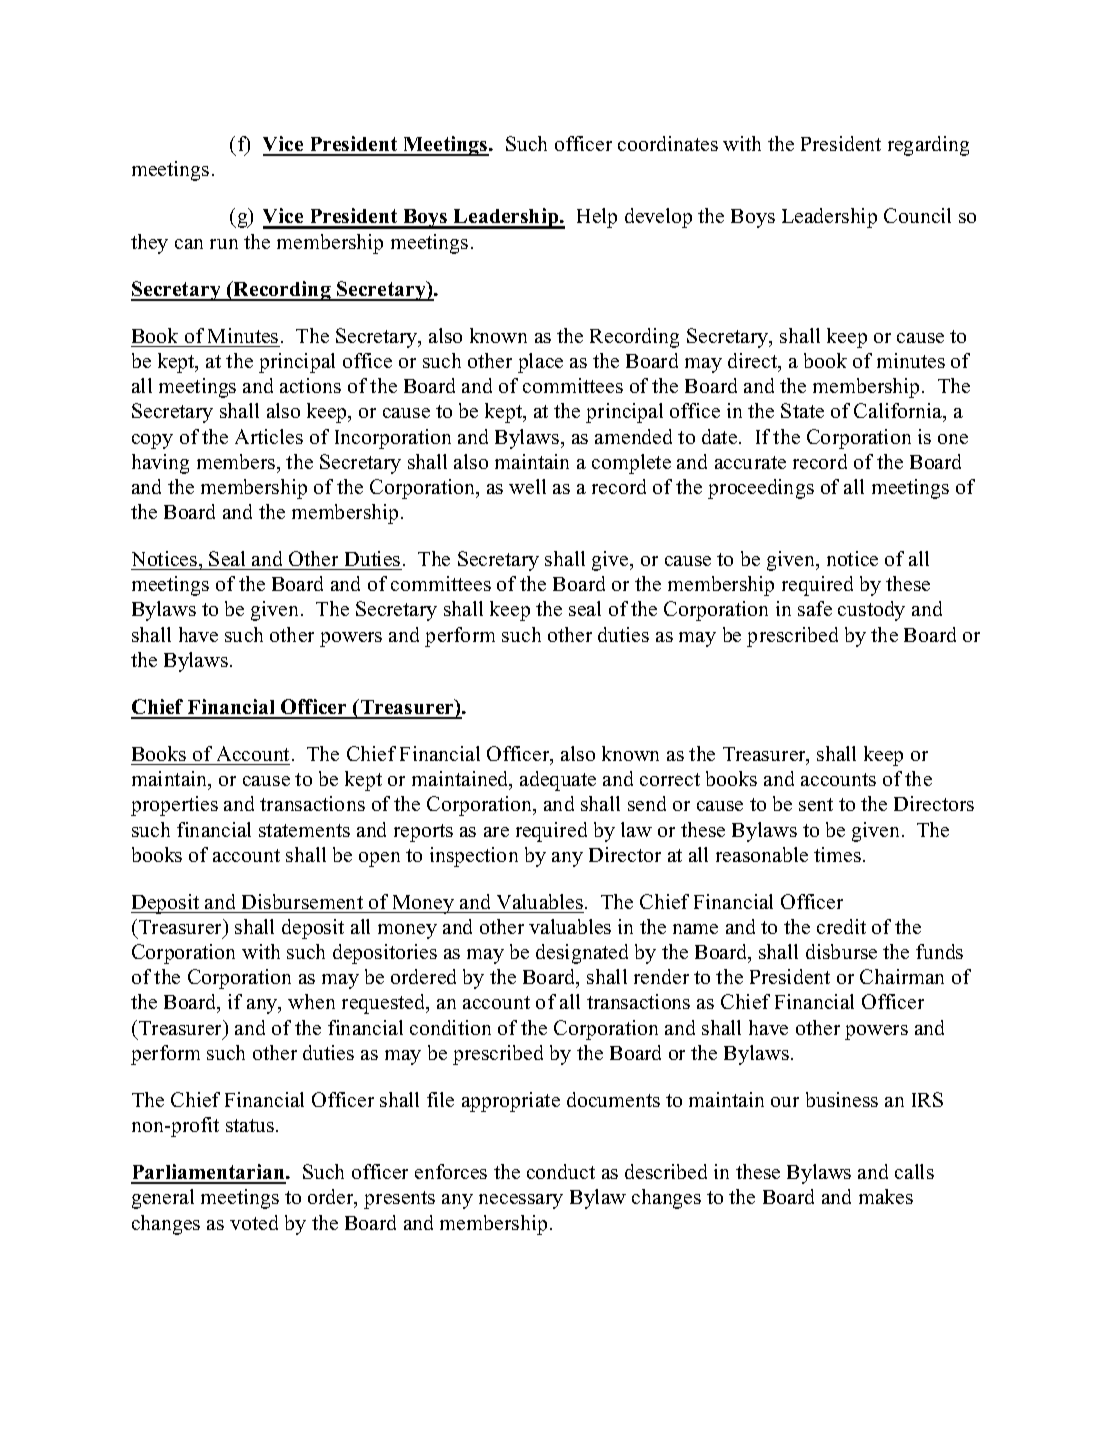  What do you see at coordinates (521, 1201) in the screenshot?
I see `necessary` at bounding box center [521, 1201].
